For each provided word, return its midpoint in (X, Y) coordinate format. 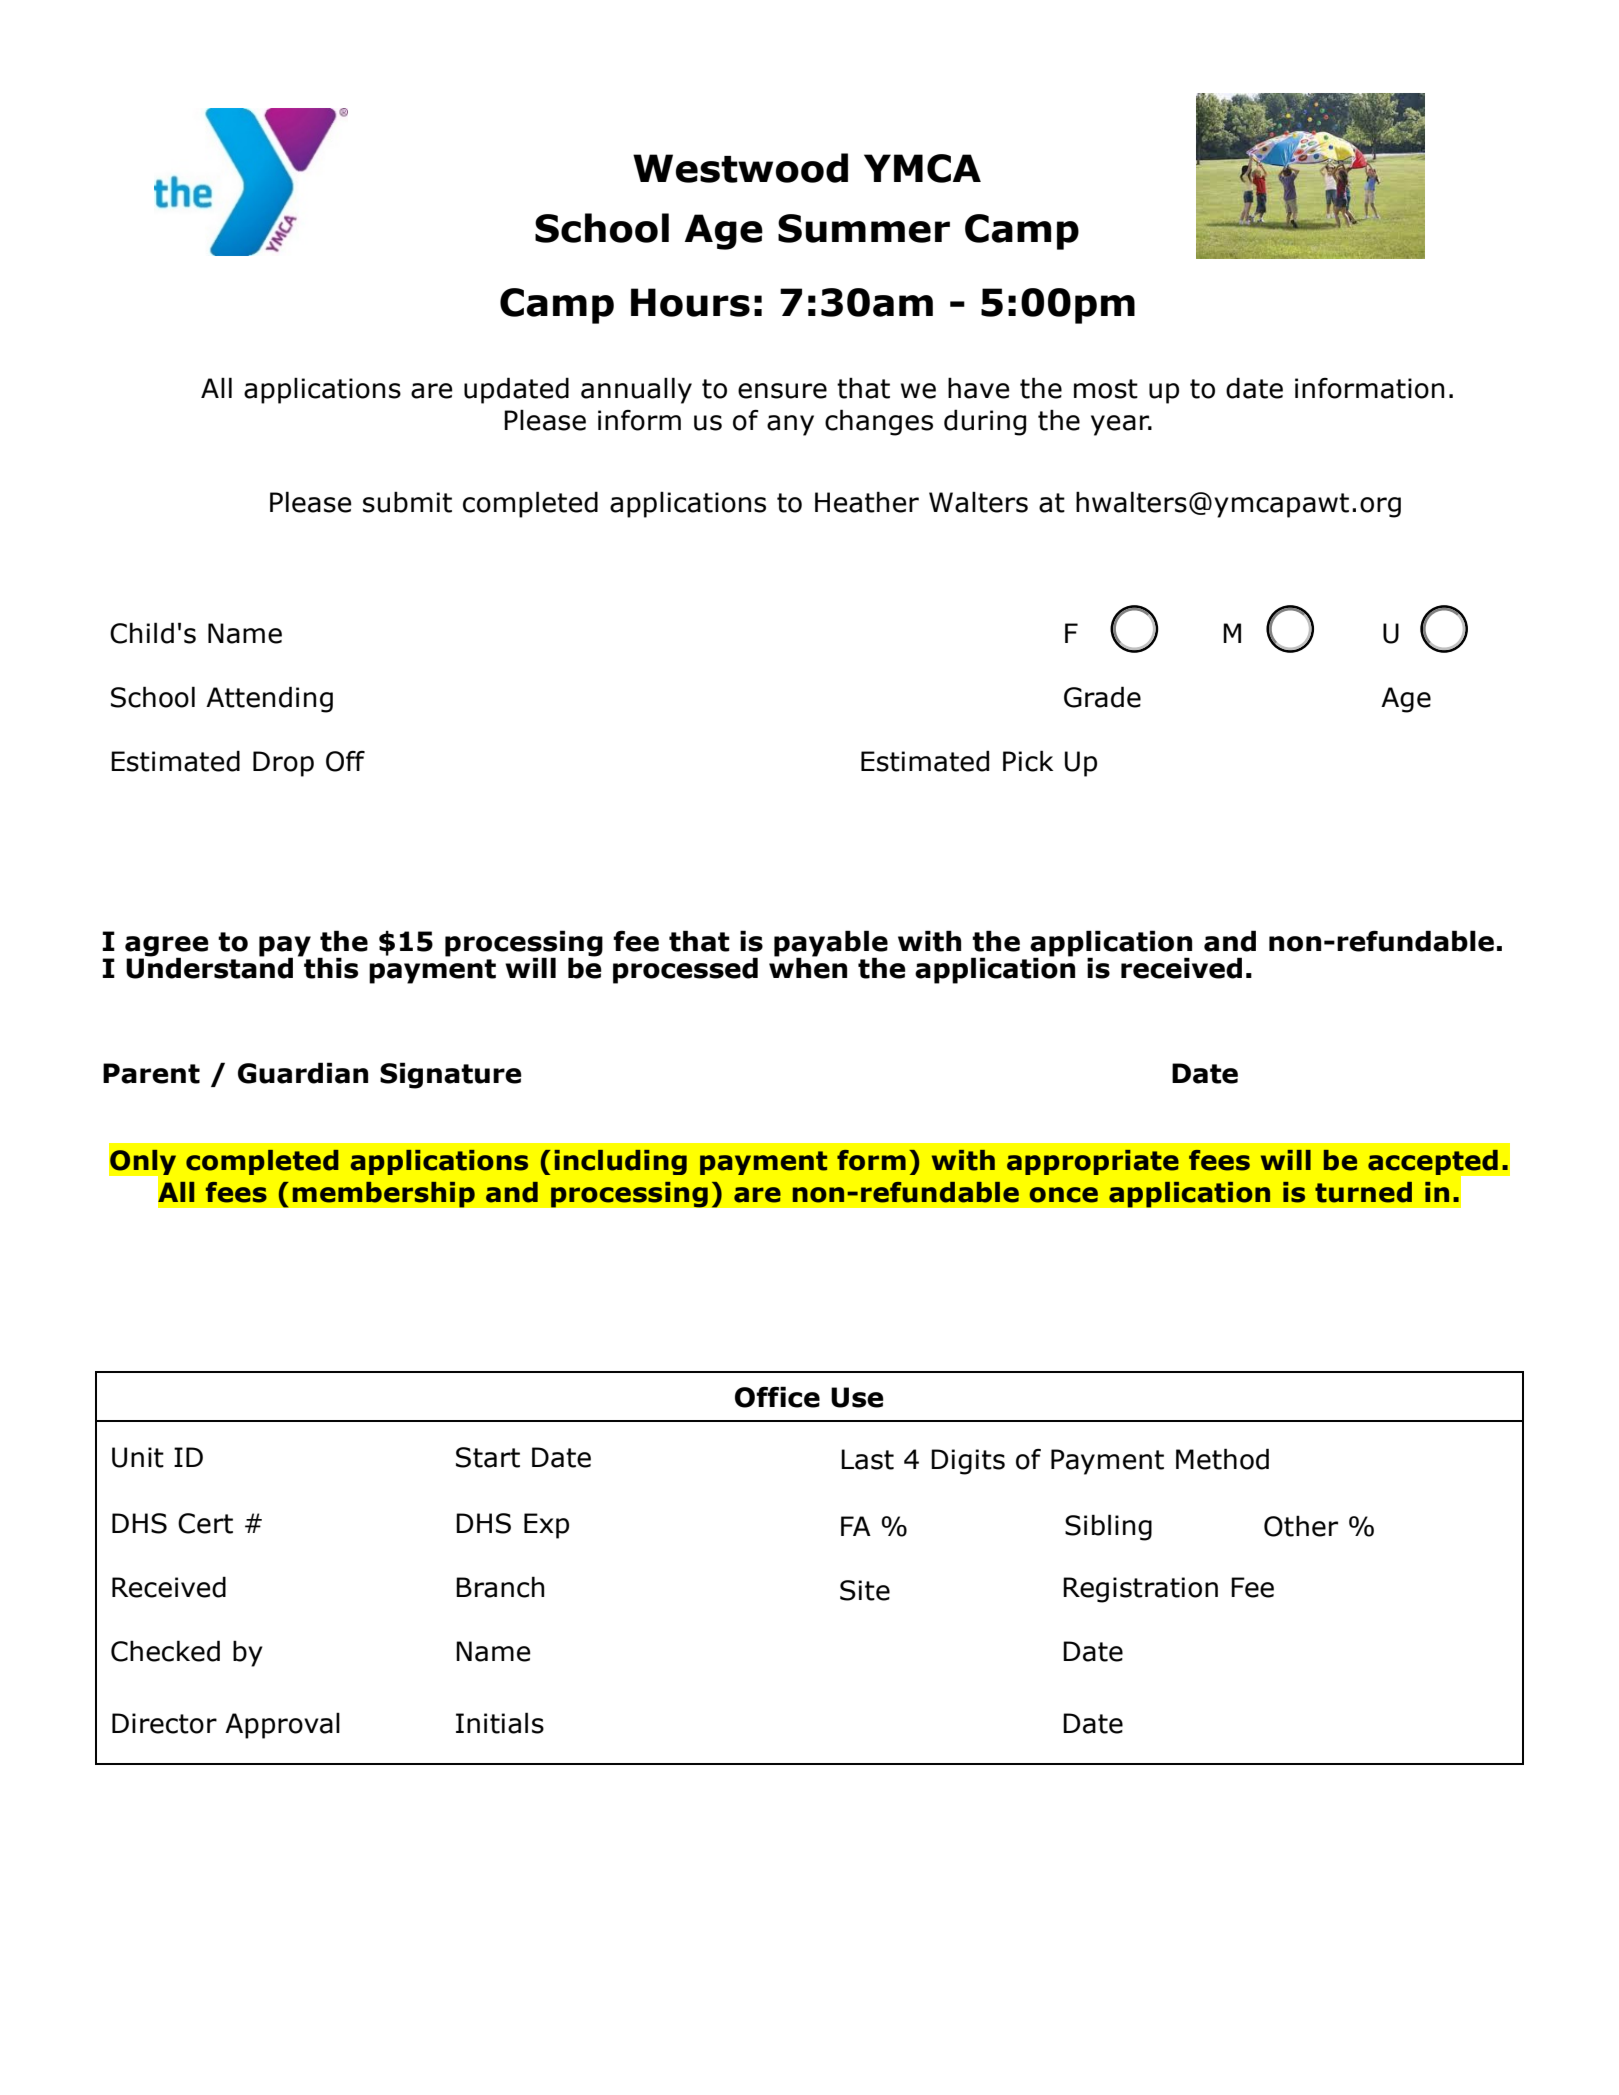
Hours (690, 302)
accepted (1434, 1164)
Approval (282, 1725)
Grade (1102, 697)
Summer (864, 228)
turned (1363, 1192)
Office (777, 1397)
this (330, 967)
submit (407, 502)
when (808, 967)
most (1106, 389)
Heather (867, 502)
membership (383, 1194)
